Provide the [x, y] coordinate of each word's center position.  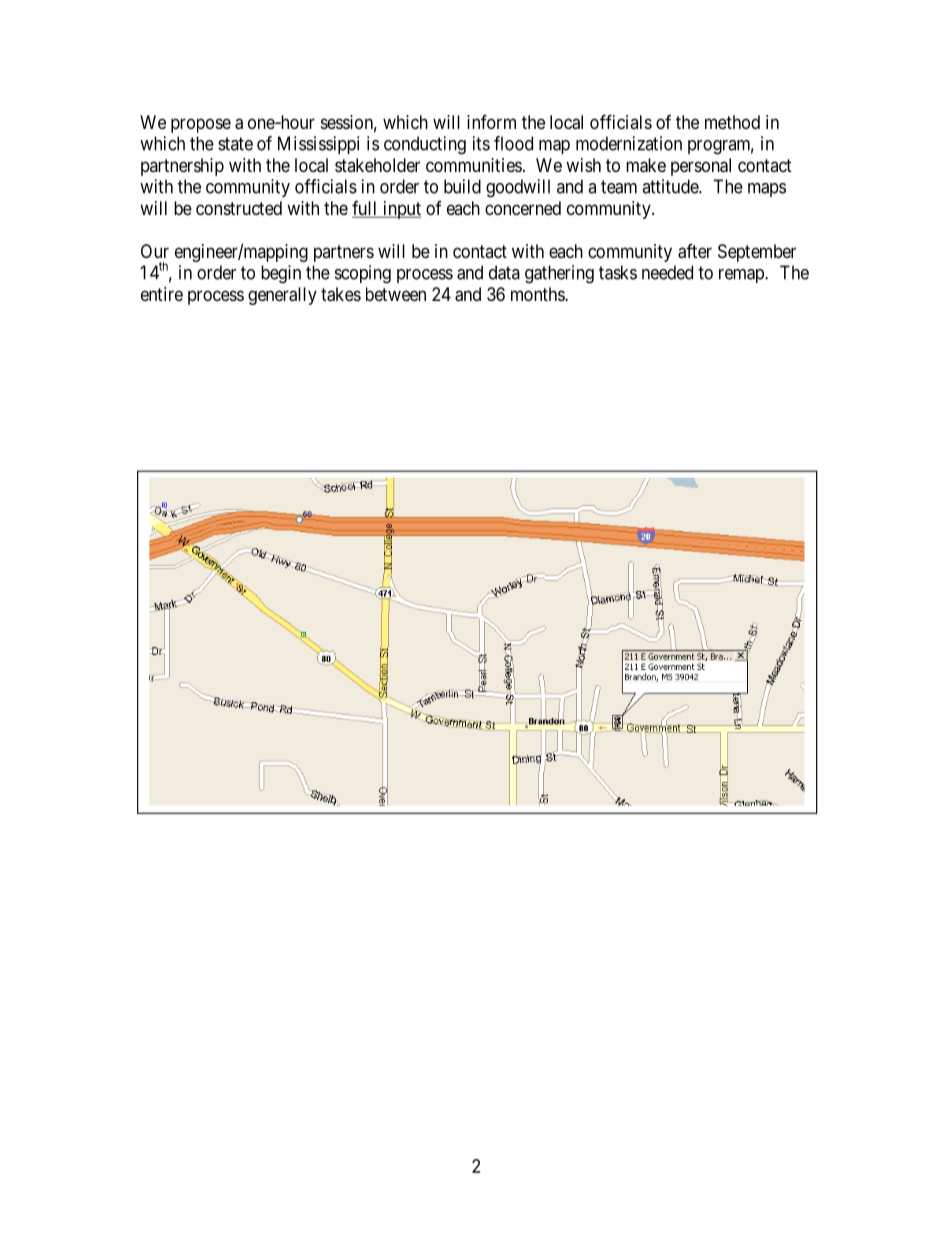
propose [201, 125]
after [695, 251]
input [401, 210]
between [396, 294]
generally [282, 296]
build [462, 186]
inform [491, 121]
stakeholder [377, 165]
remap [742, 276]
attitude [671, 186]
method [732, 122]
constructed [239, 208]
